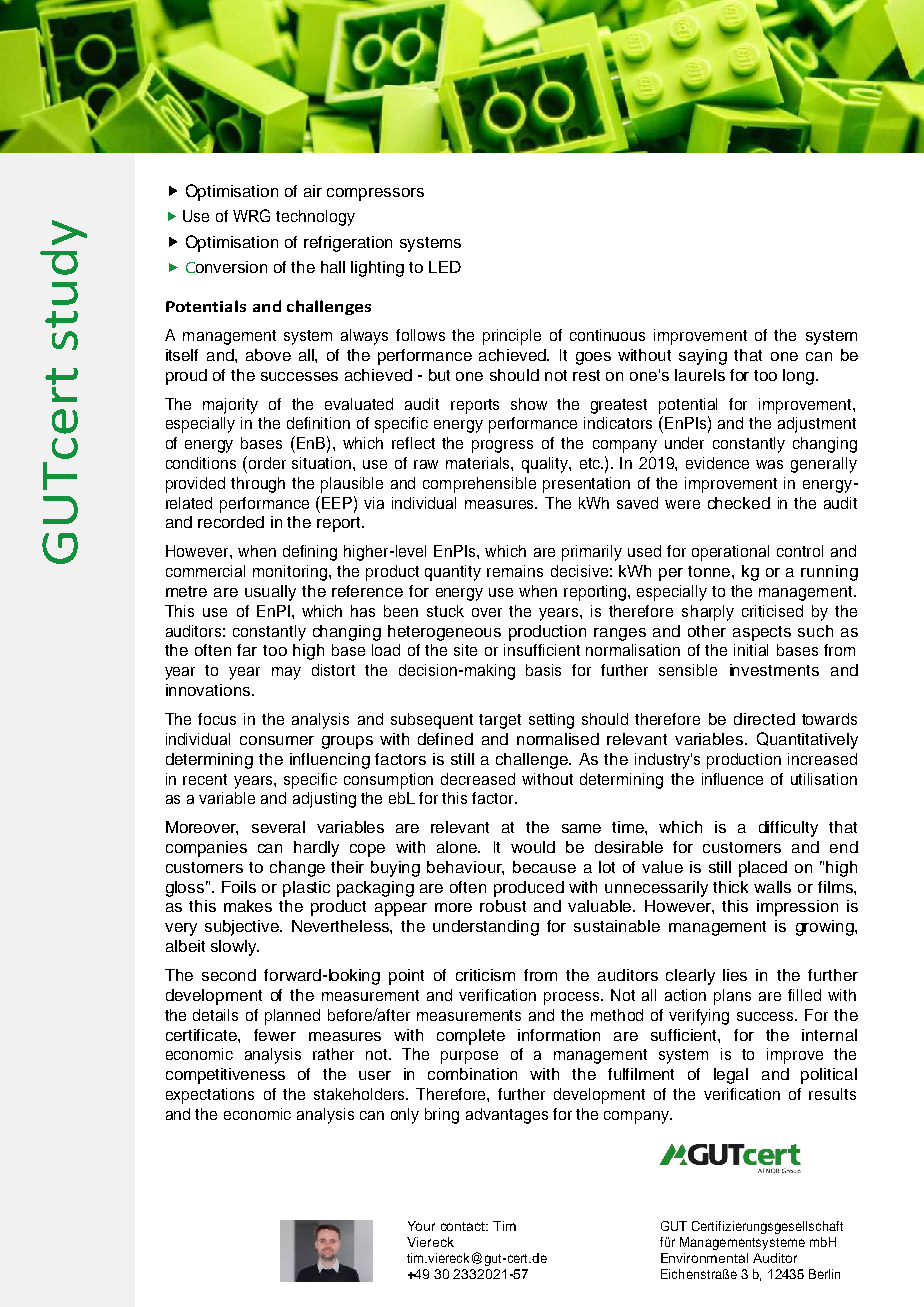 The height and width of the screenshot is (1307, 924). Describe the element at coordinates (512, 337) in the screenshot. I see `principle` at that location.
